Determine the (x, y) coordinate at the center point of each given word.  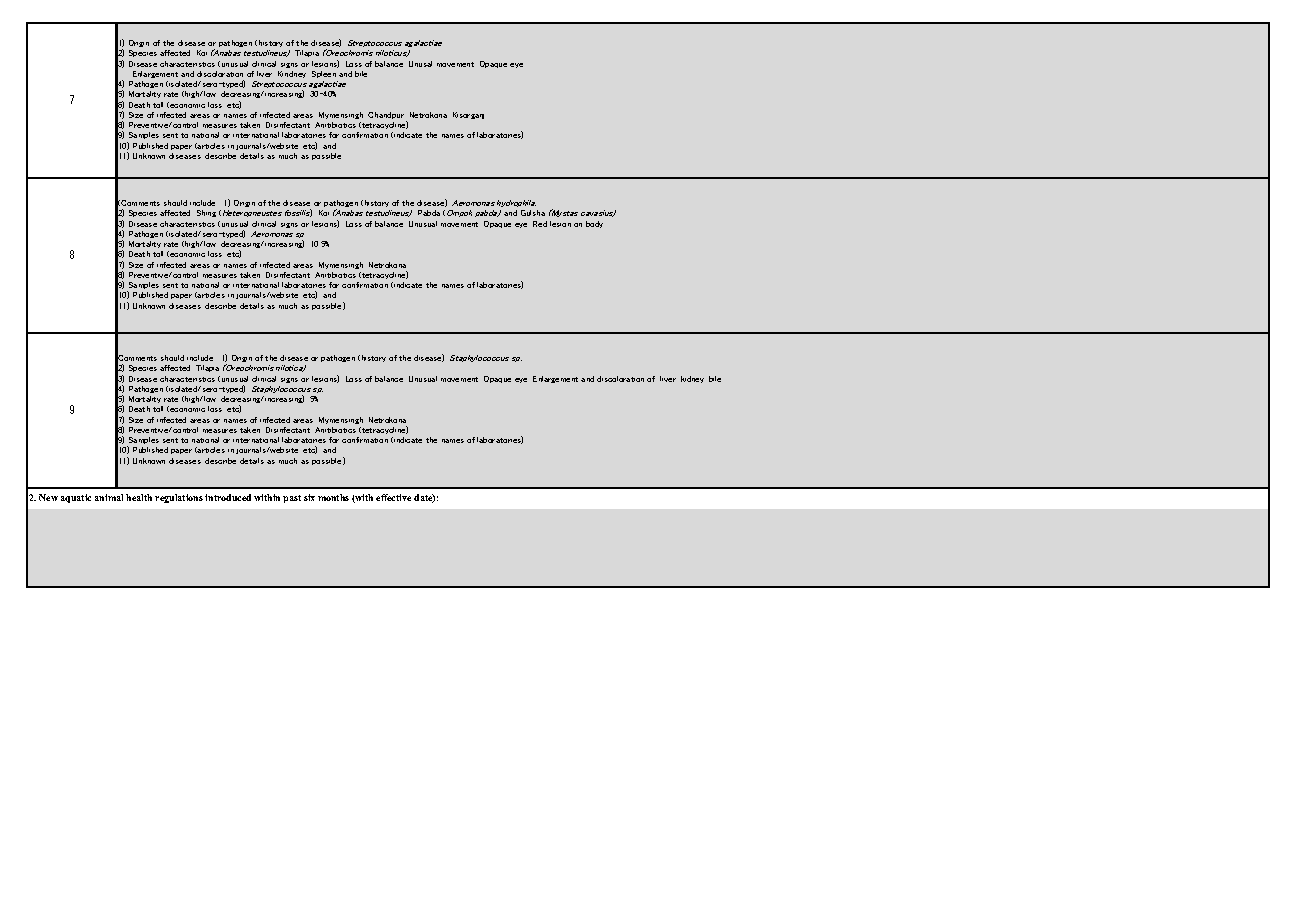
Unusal (420, 64)
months (333, 497)
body (594, 224)
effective (393, 497)
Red (540, 224)
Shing (206, 213)
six (309, 497)
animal (109, 497)
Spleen (324, 74)
